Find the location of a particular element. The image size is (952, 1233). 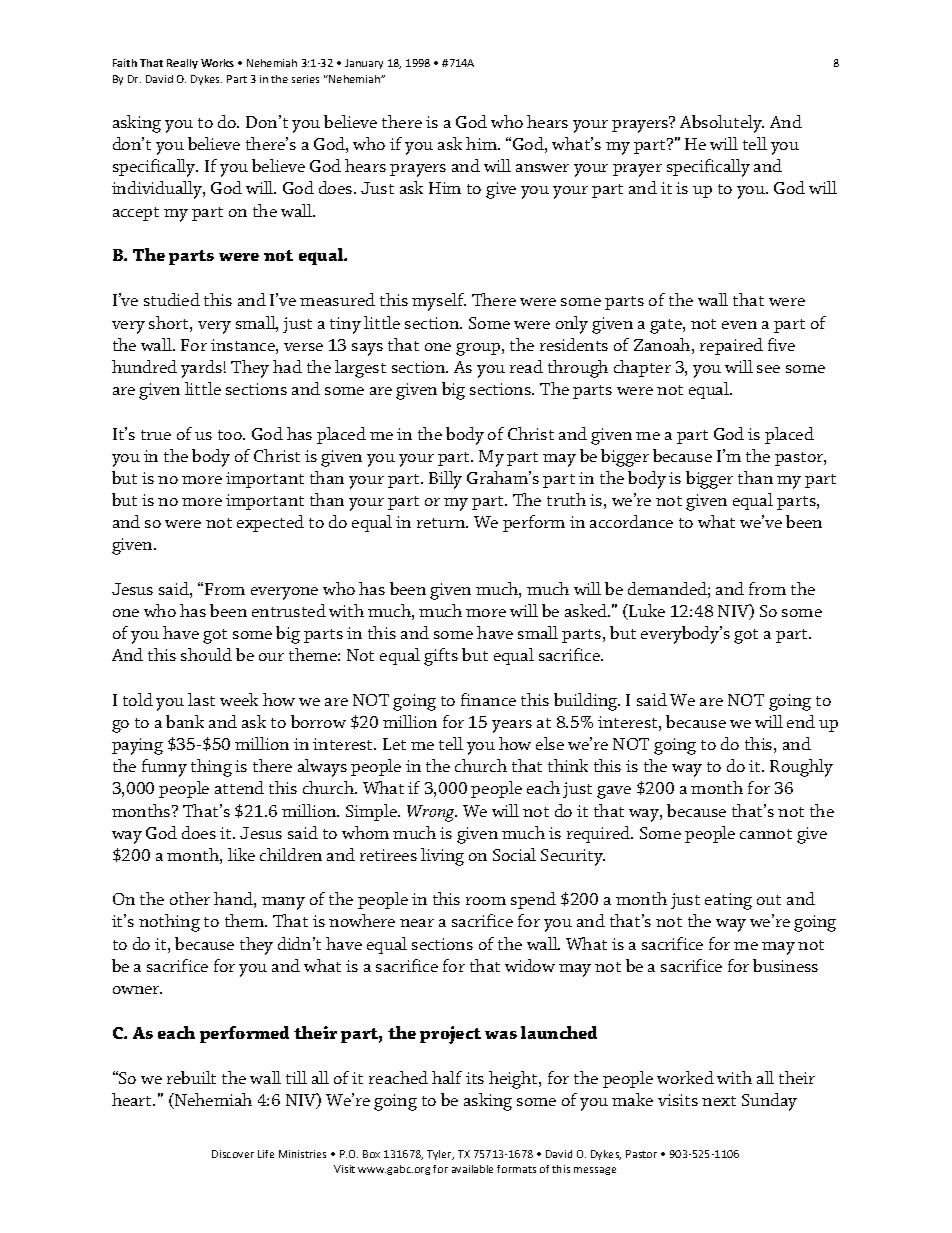

Works is located at coordinates (217, 63).
